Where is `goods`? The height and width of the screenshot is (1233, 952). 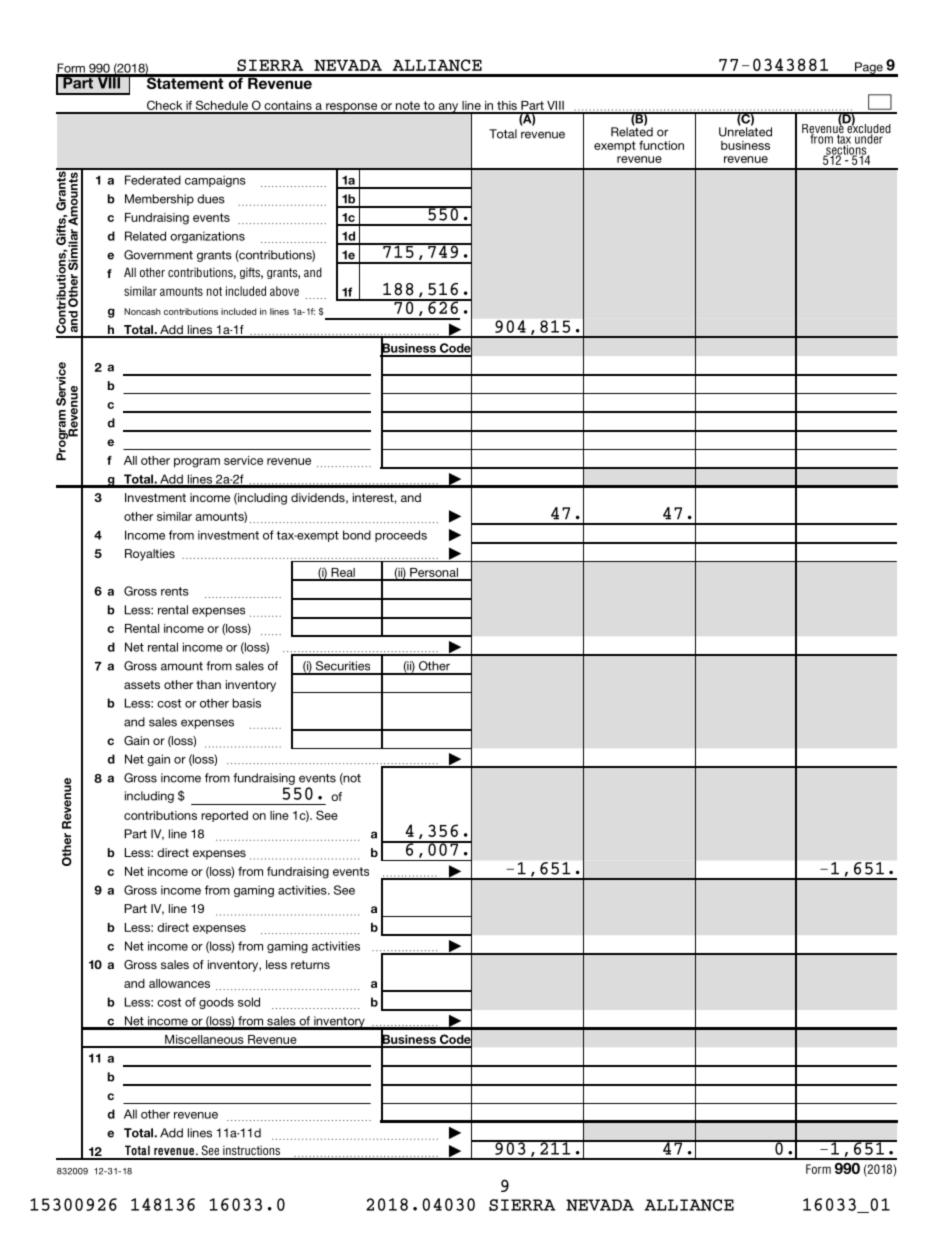
goods is located at coordinates (216, 1003).
